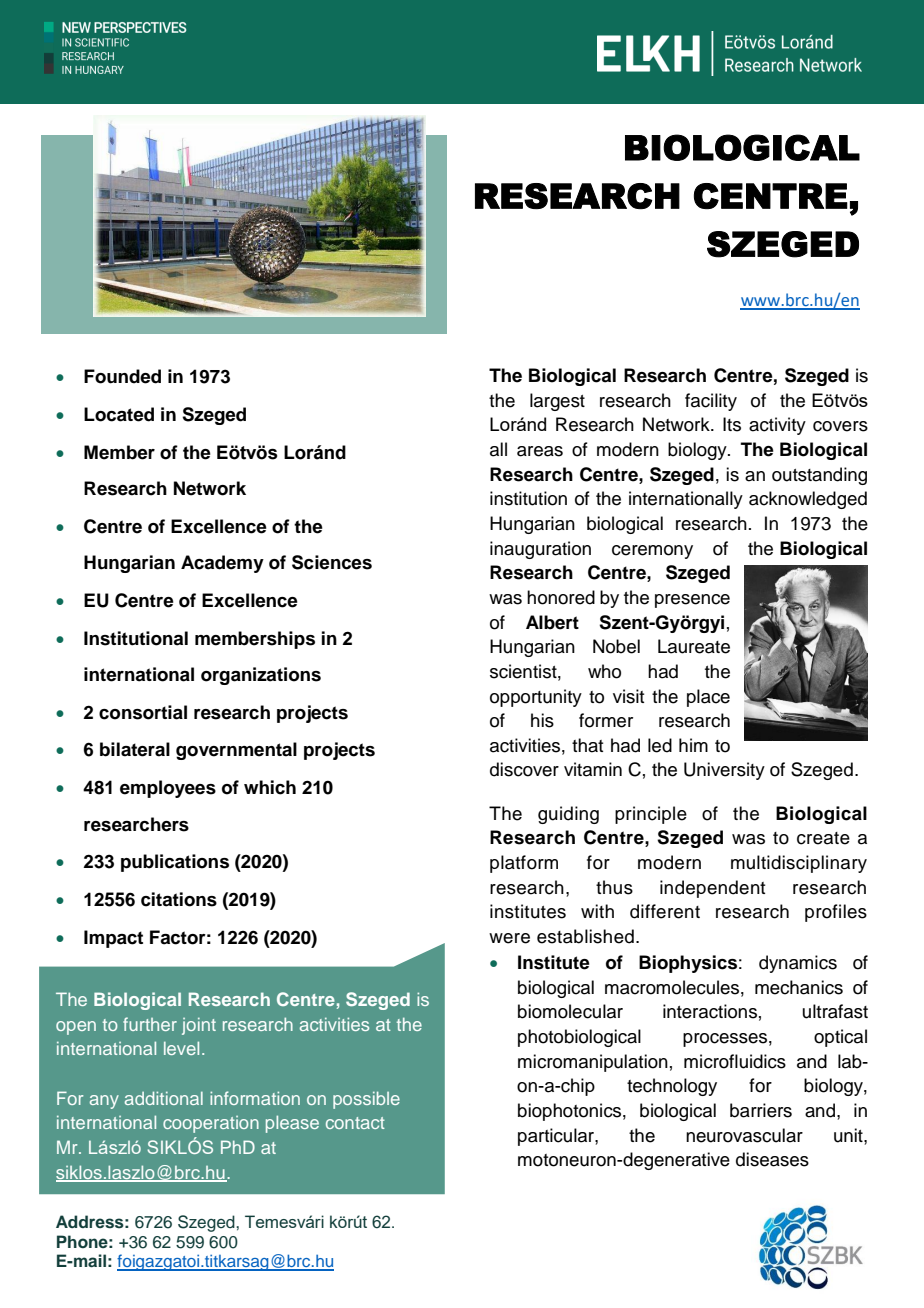 The width and height of the document is (924, 1308). I want to click on citations, so click(179, 899).
